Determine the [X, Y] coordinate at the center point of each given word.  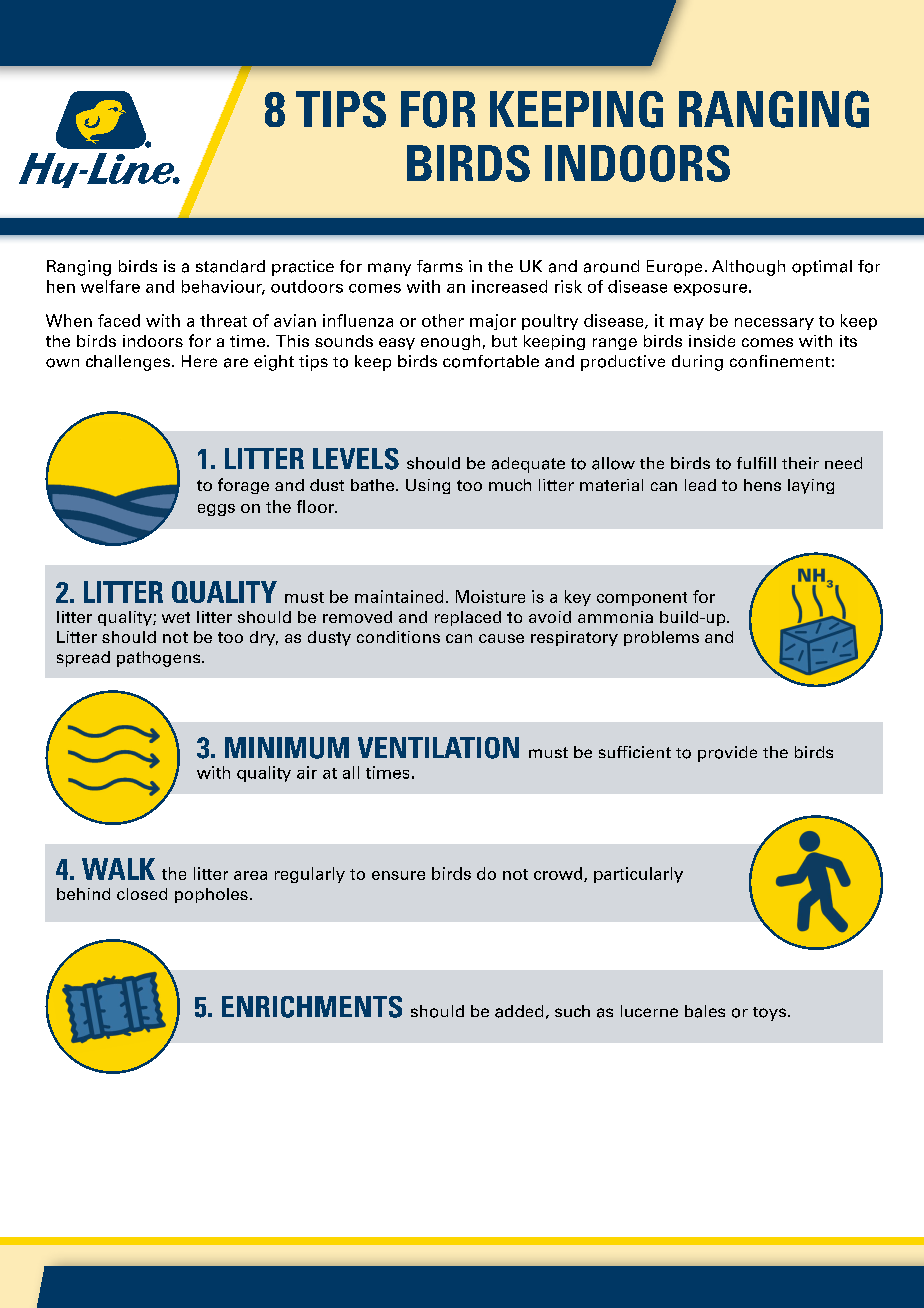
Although [748, 268]
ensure [398, 875]
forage [243, 486]
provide [727, 754]
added [519, 1011]
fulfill [756, 463]
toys [771, 1014]
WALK [118, 869]
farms [440, 266]
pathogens [160, 659]
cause [501, 638]
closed [142, 894]
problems [661, 638]
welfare [110, 286]
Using [428, 486]
